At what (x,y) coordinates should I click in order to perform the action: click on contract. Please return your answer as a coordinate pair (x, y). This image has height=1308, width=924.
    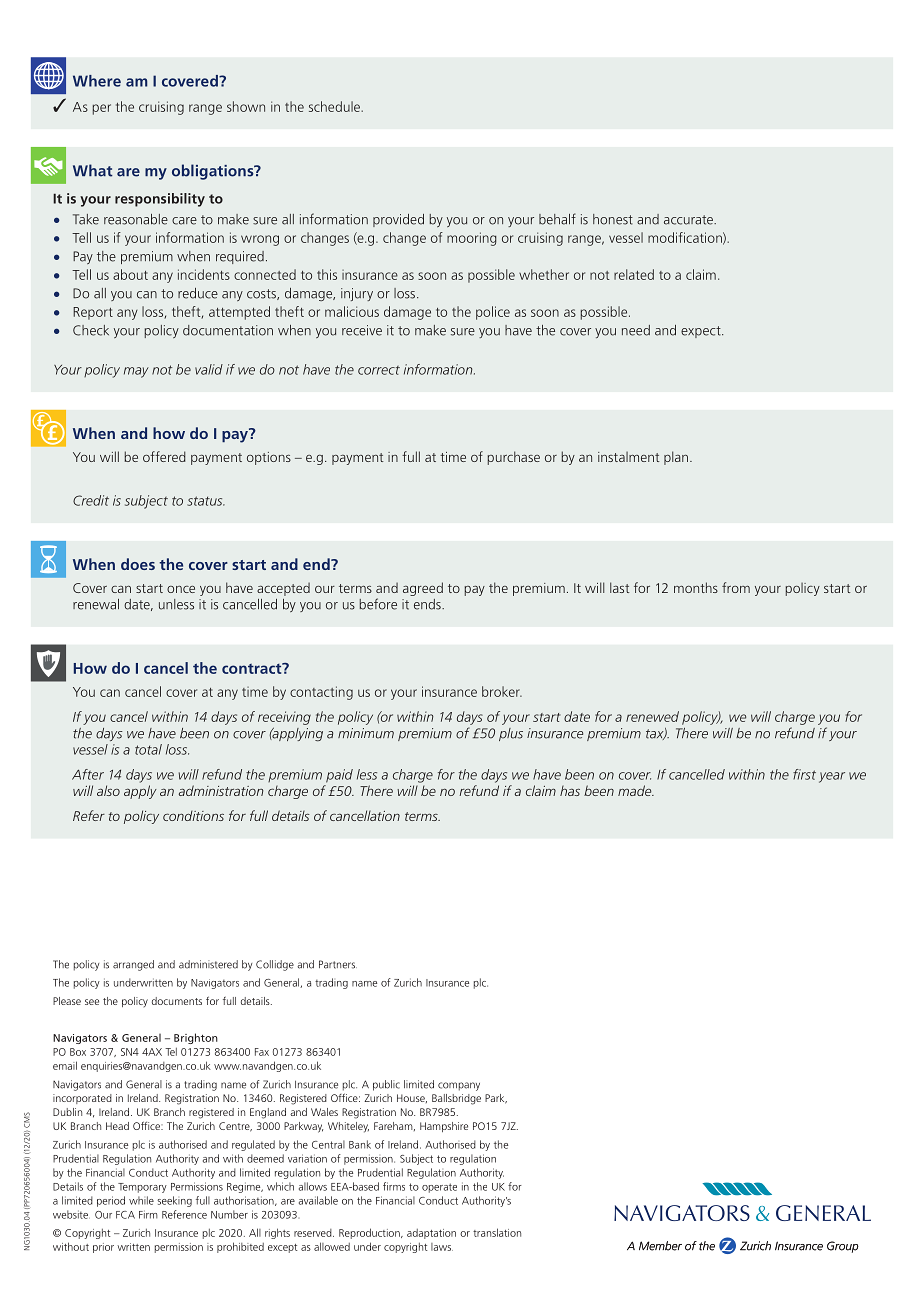
    Looking at the image, I should click on (253, 668).
